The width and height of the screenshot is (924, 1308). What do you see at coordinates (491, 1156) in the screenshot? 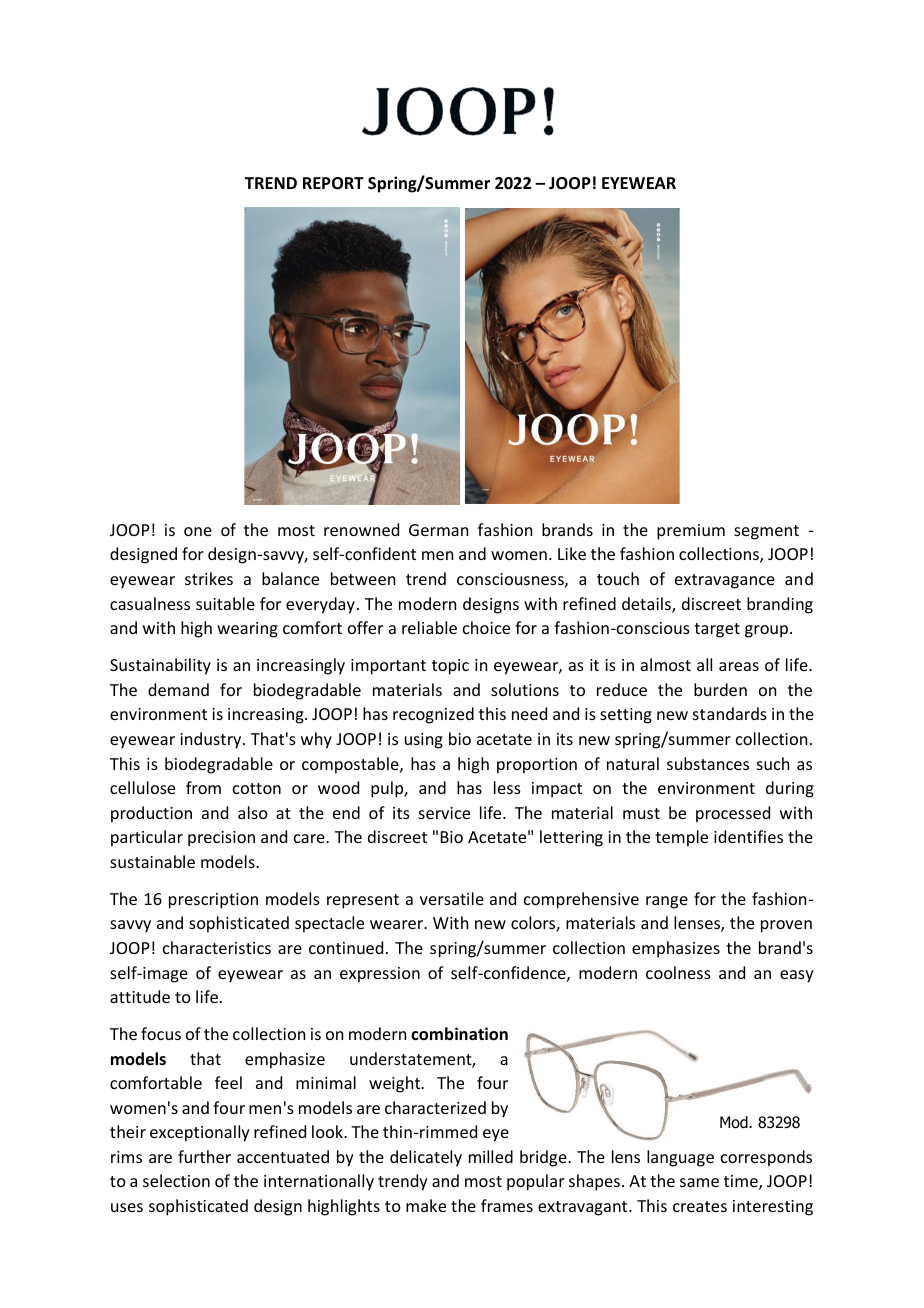
I see `milled` at bounding box center [491, 1156].
